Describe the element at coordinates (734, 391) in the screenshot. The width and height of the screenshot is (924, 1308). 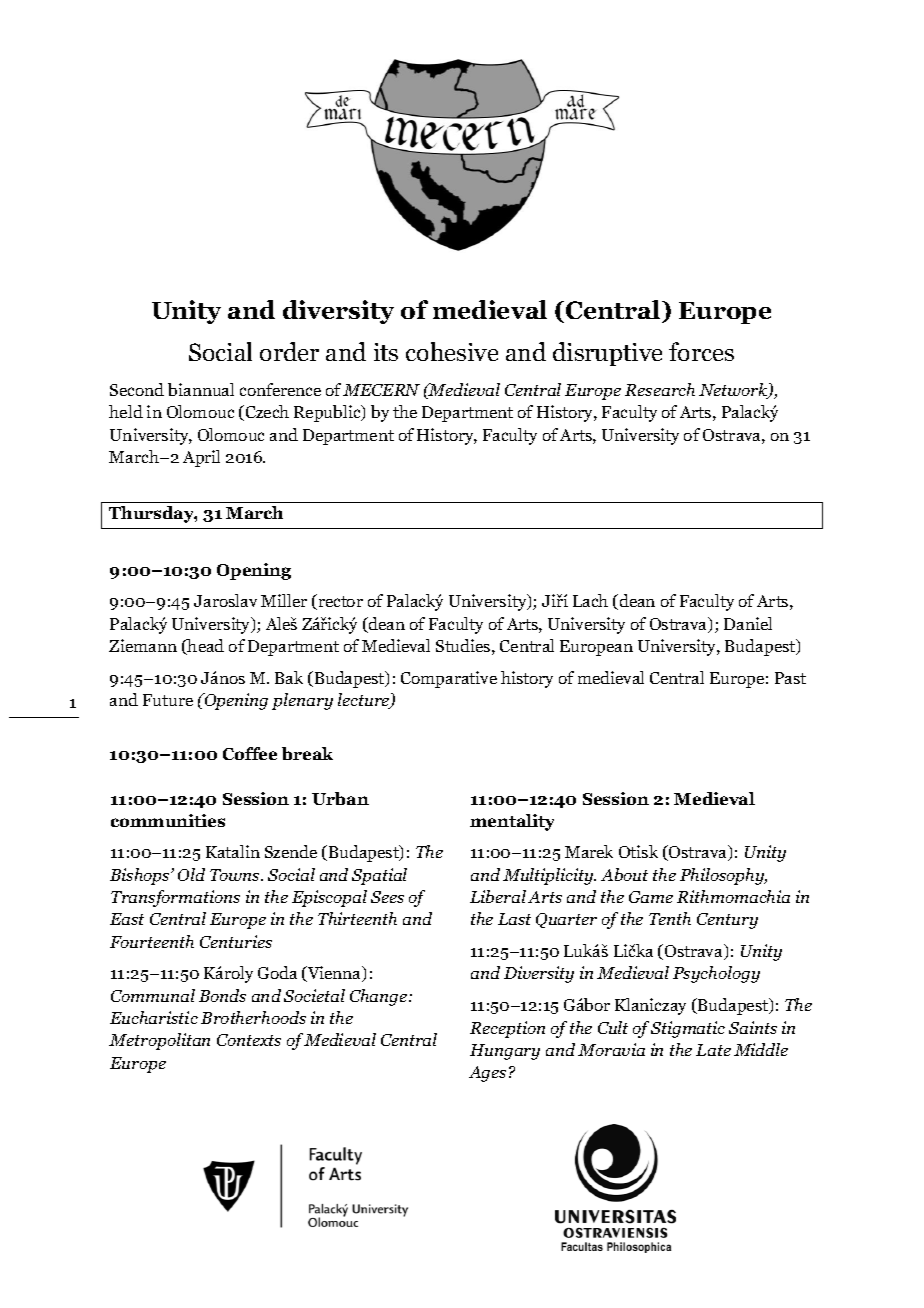
I see `Network` at that location.
